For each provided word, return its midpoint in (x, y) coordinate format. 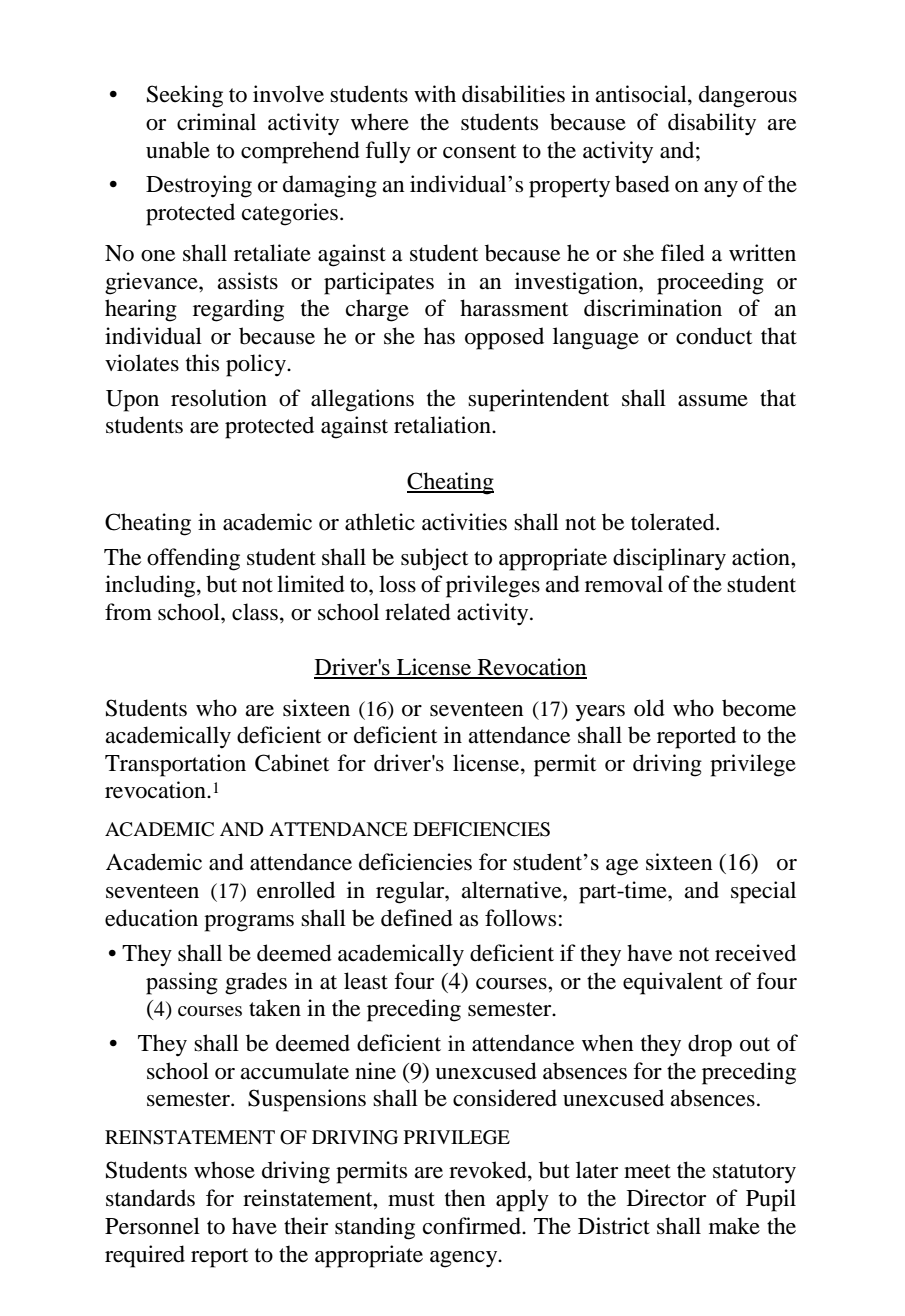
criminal (216, 121)
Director (666, 1198)
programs (249, 923)
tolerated (674, 522)
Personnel (152, 1226)
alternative (512, 890)
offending (193, 559)
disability (712, 124)
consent (480, 151)
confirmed (473, 1226)
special (763, 892)
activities (464, 522)
